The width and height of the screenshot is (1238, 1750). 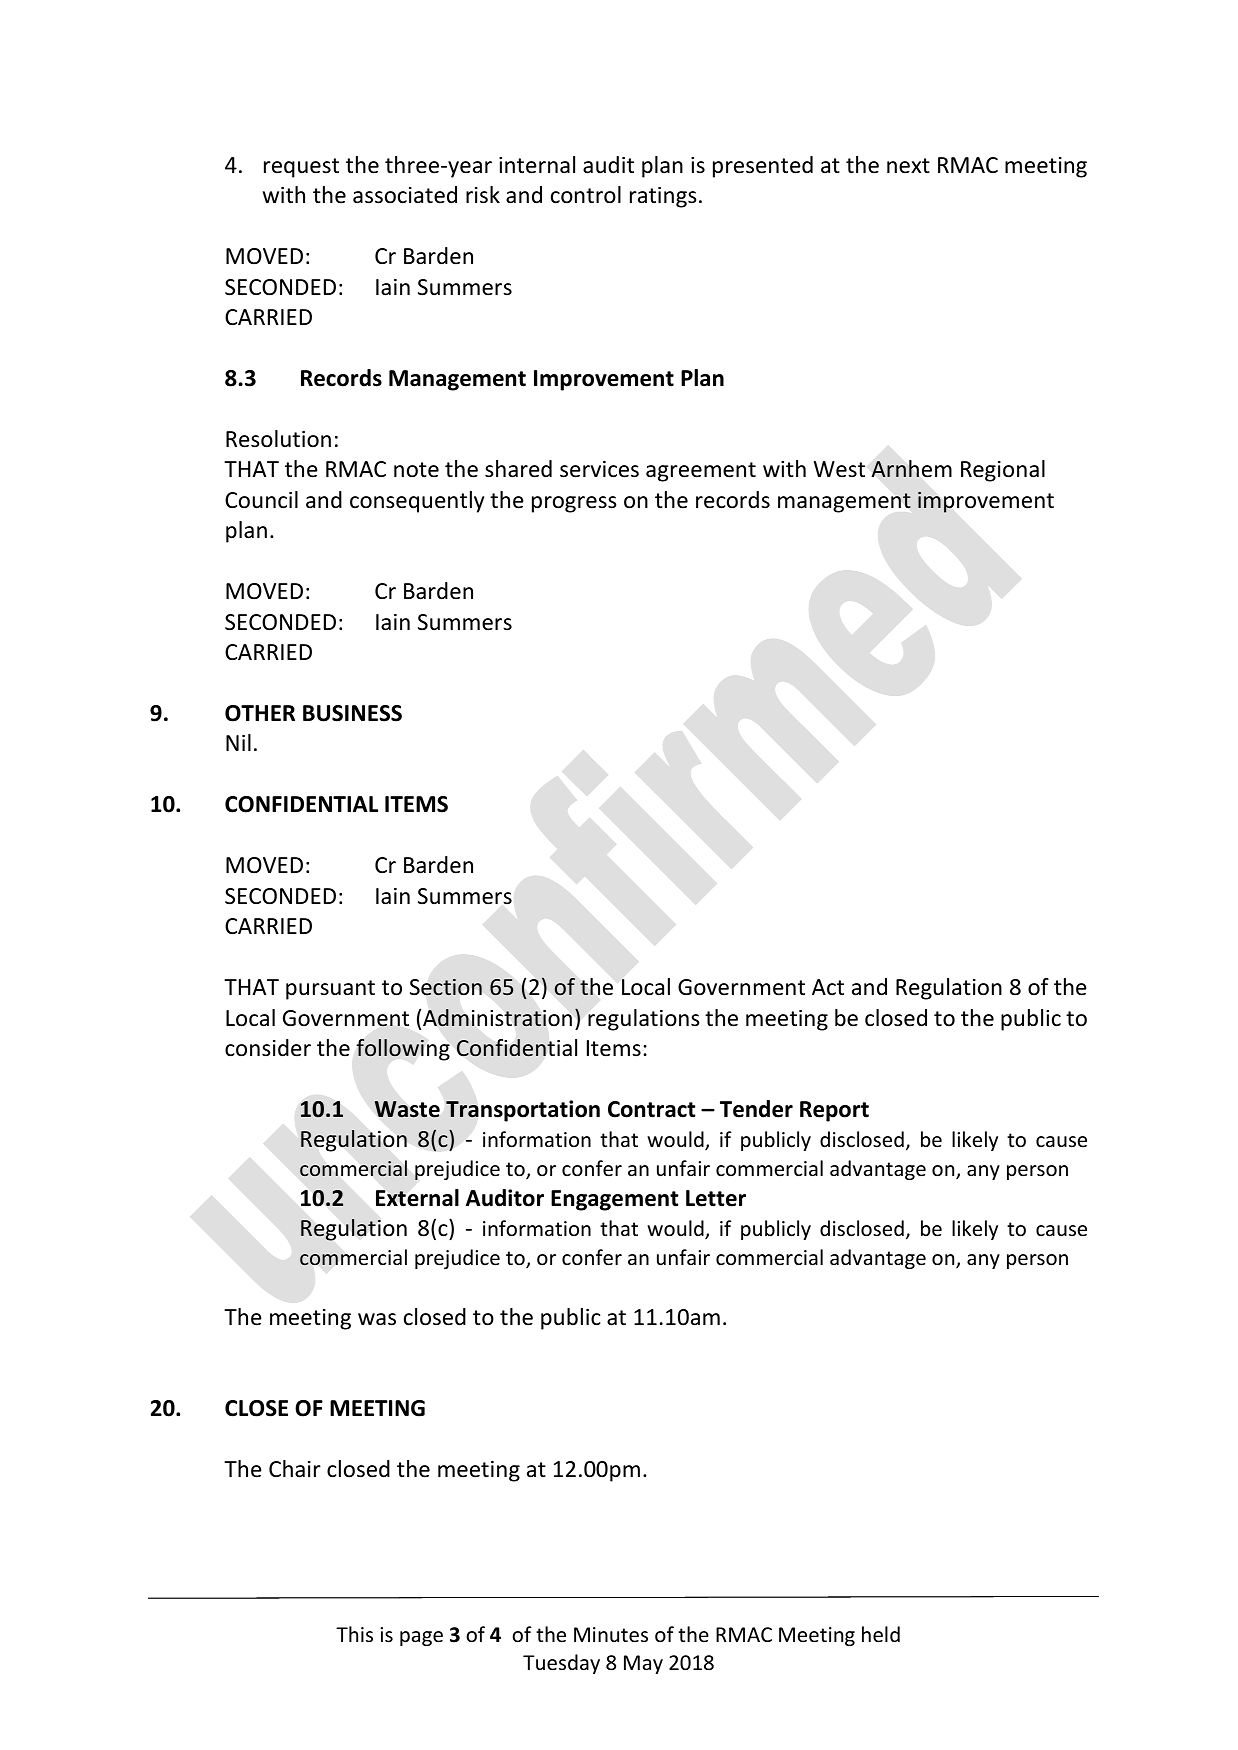 I want to click on Council, so click(x=261, y=500).
